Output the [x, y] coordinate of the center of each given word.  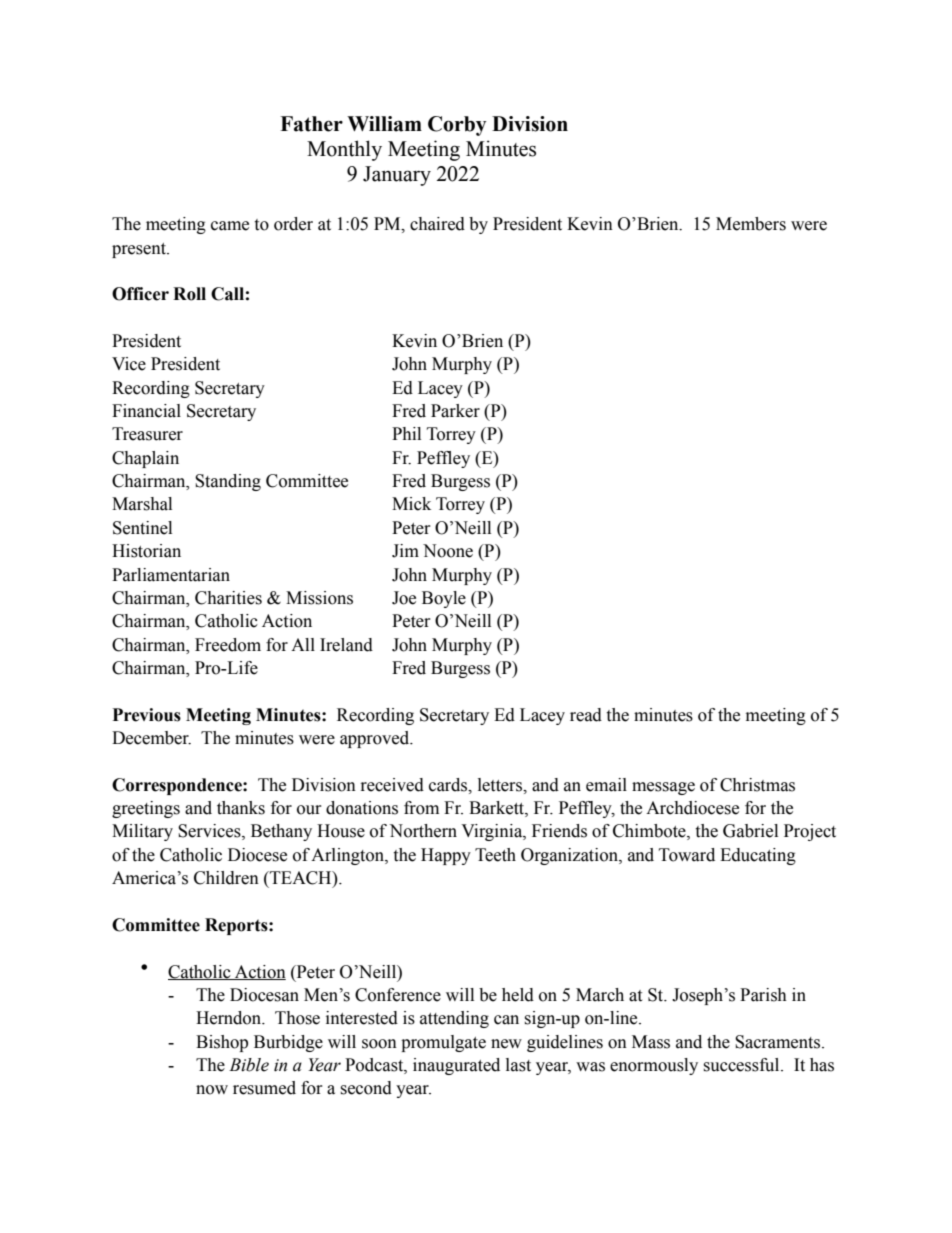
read [586, 715]
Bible [249, 1065]
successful [742, 1065]
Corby [457, 126]
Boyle [444, 599]
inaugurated [456, 1066]
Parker [455, 411]
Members [751, 224]
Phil [406, 433]
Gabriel [750, 831]
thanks [241, 808]
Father [311, 124]
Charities [228, 598]
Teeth [495, 855]
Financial [146, 411]
